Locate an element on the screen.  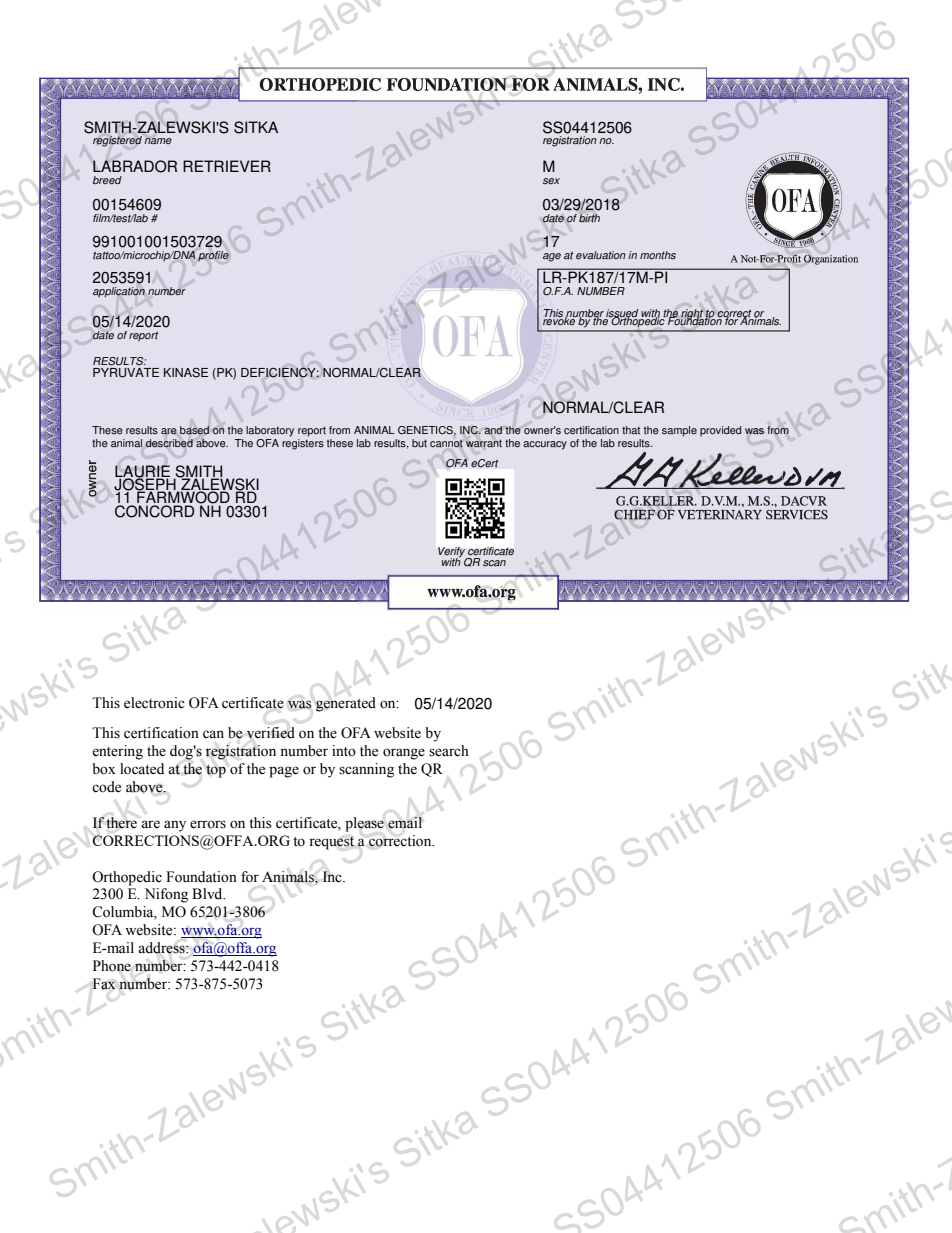
birth is located at coordinates (589, 218).
